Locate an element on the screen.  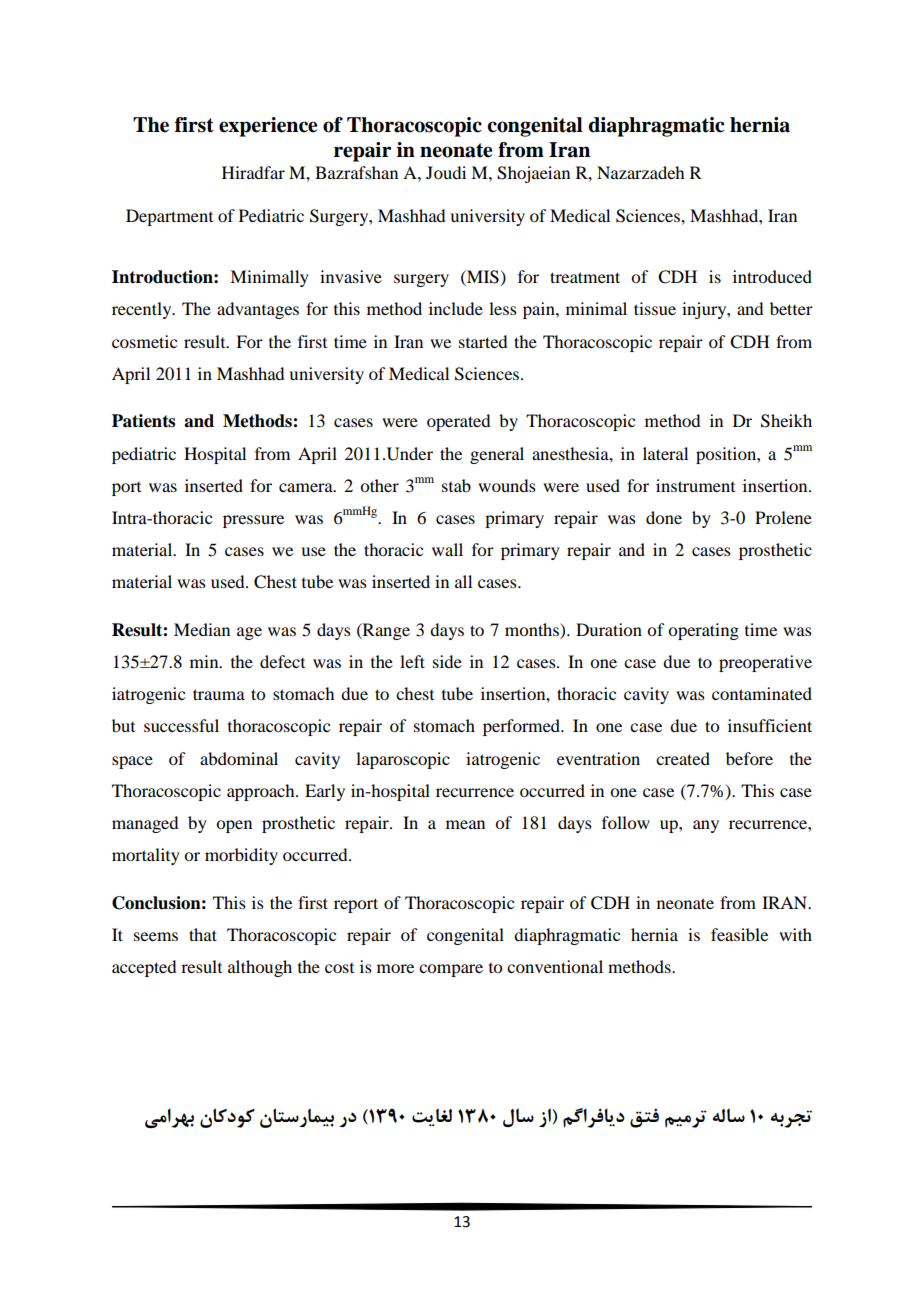
started is located at coordinates (483, 341).
